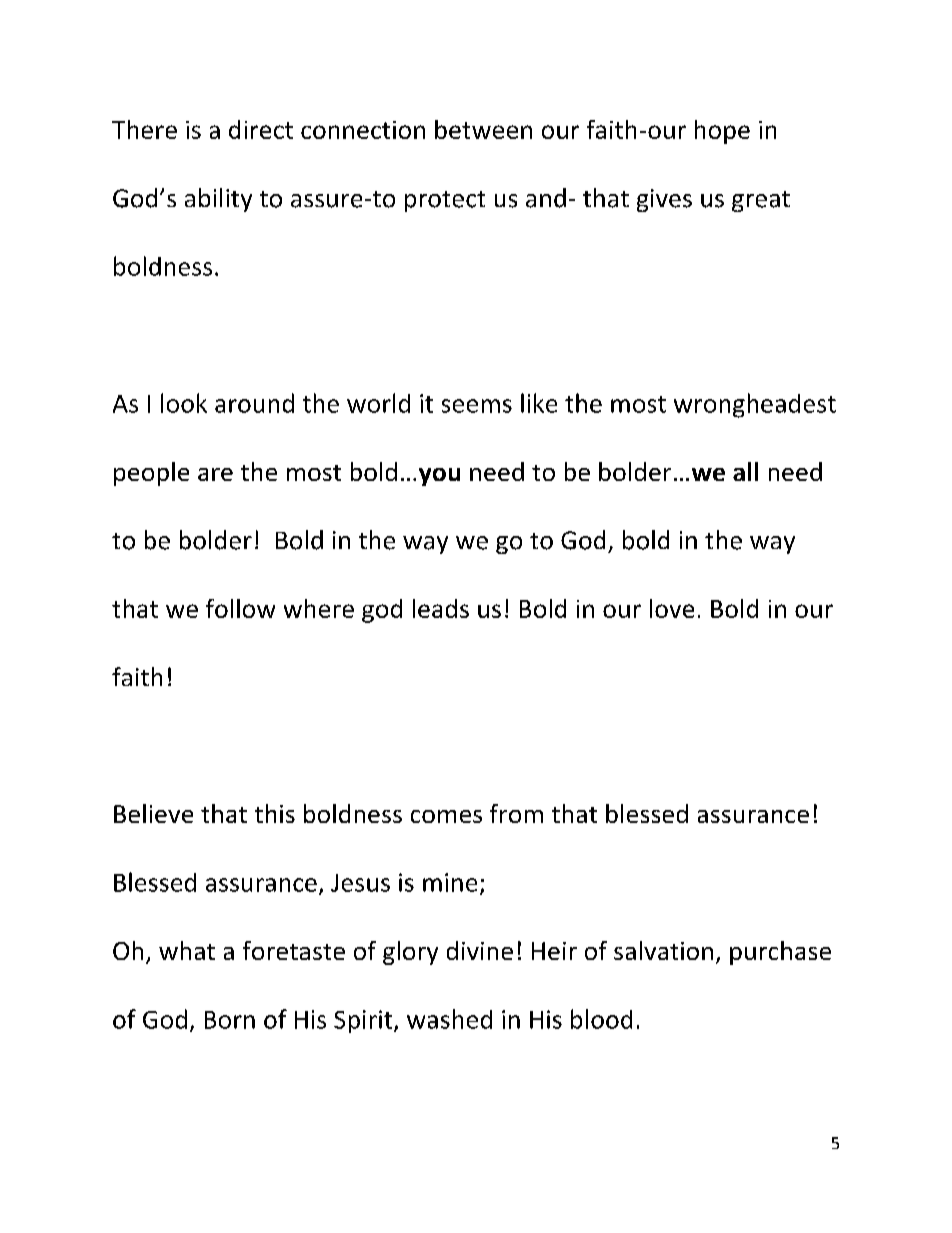  What do you see at coordinates (722, 132) in the screenshot?
I see `hope` at bounding box center [722, 132].
